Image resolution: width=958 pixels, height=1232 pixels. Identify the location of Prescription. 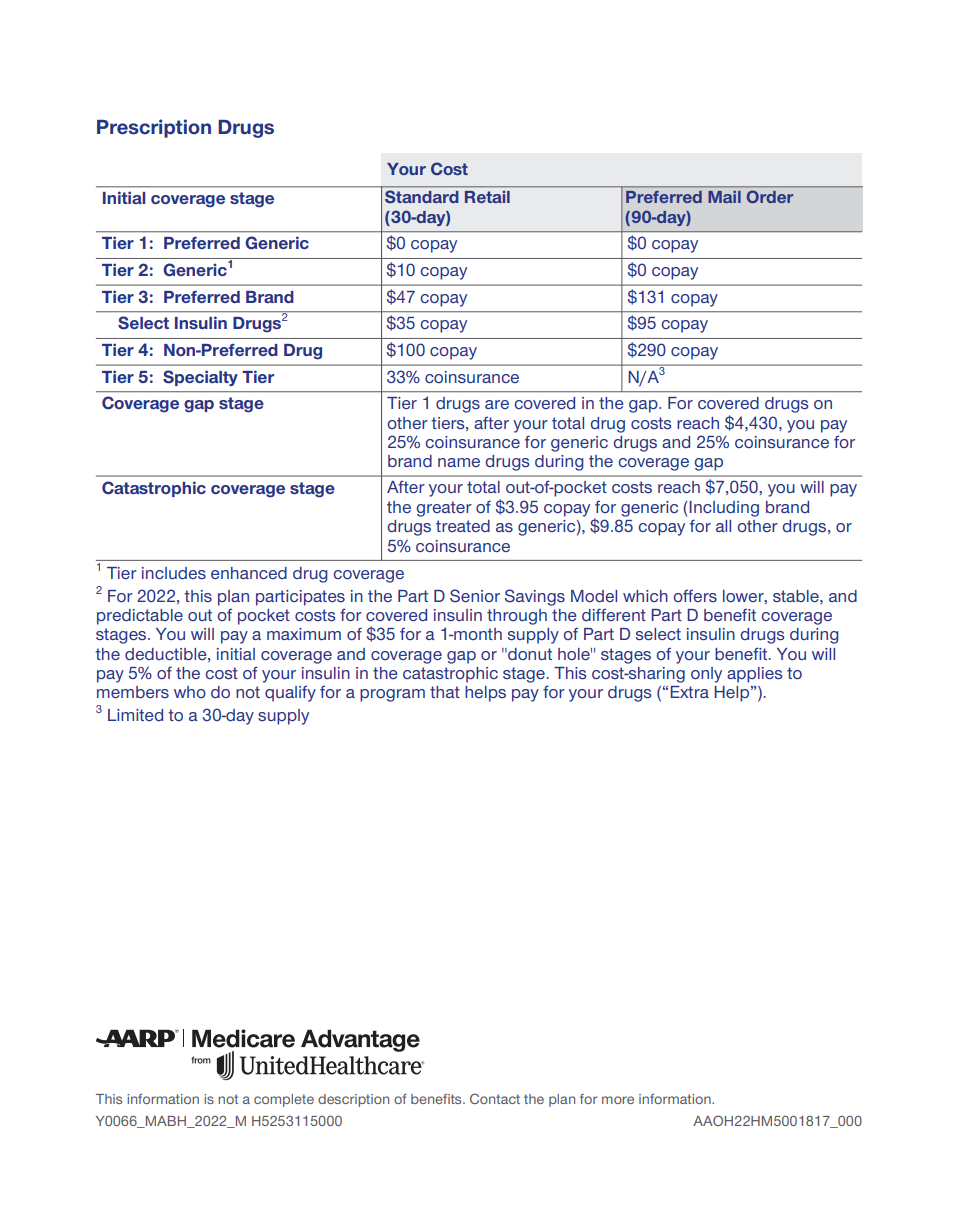
(154, 128).
